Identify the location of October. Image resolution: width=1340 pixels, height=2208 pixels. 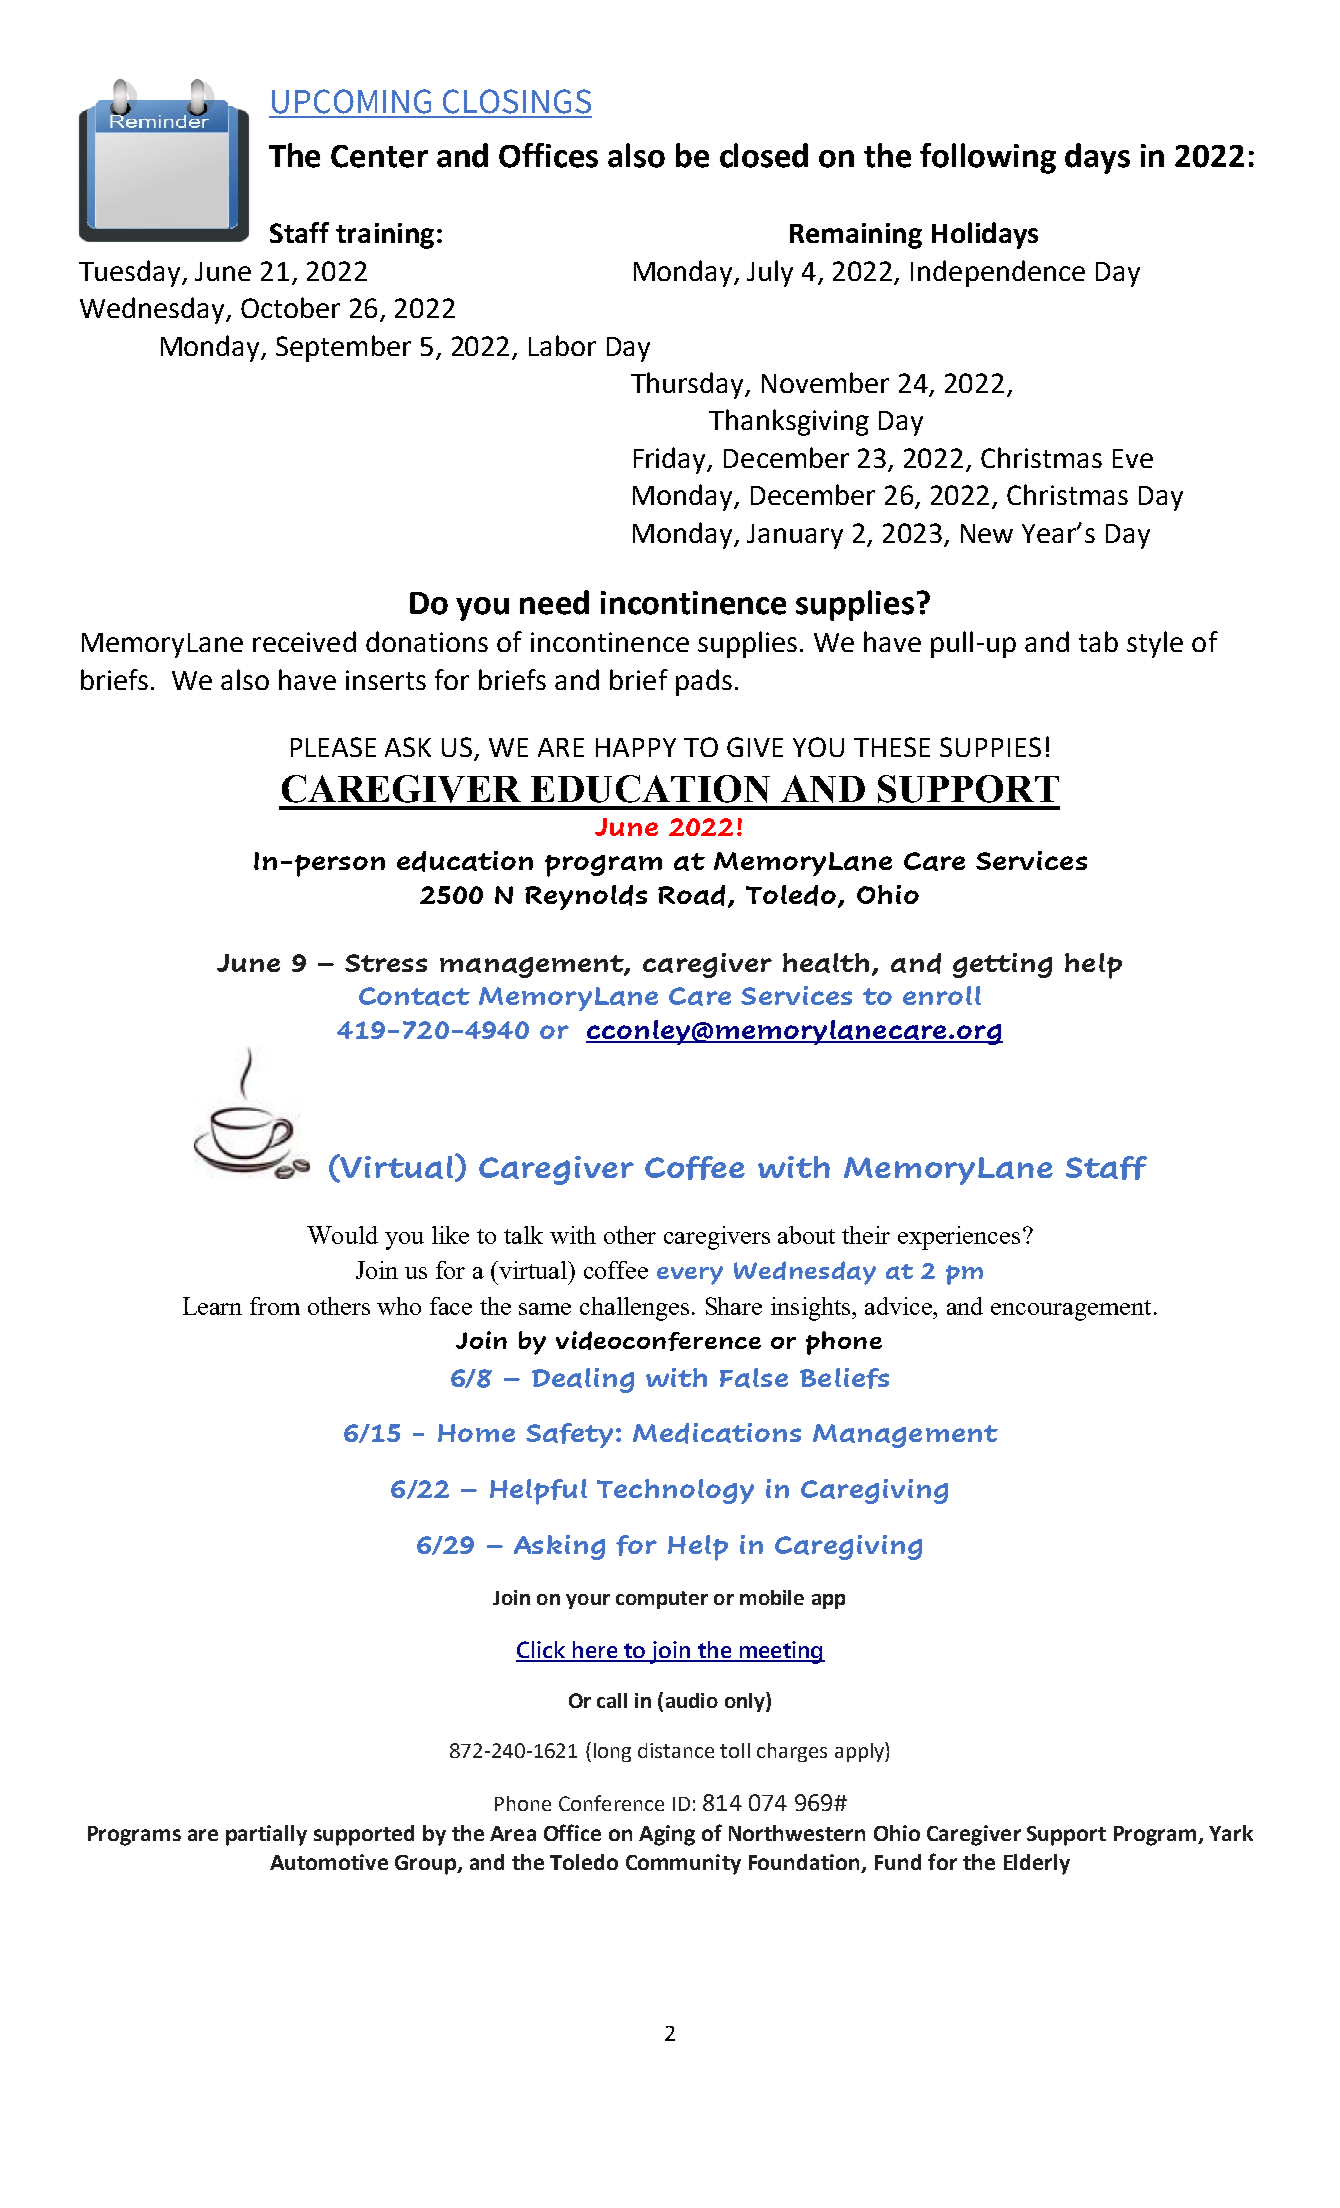
(290, 307).
